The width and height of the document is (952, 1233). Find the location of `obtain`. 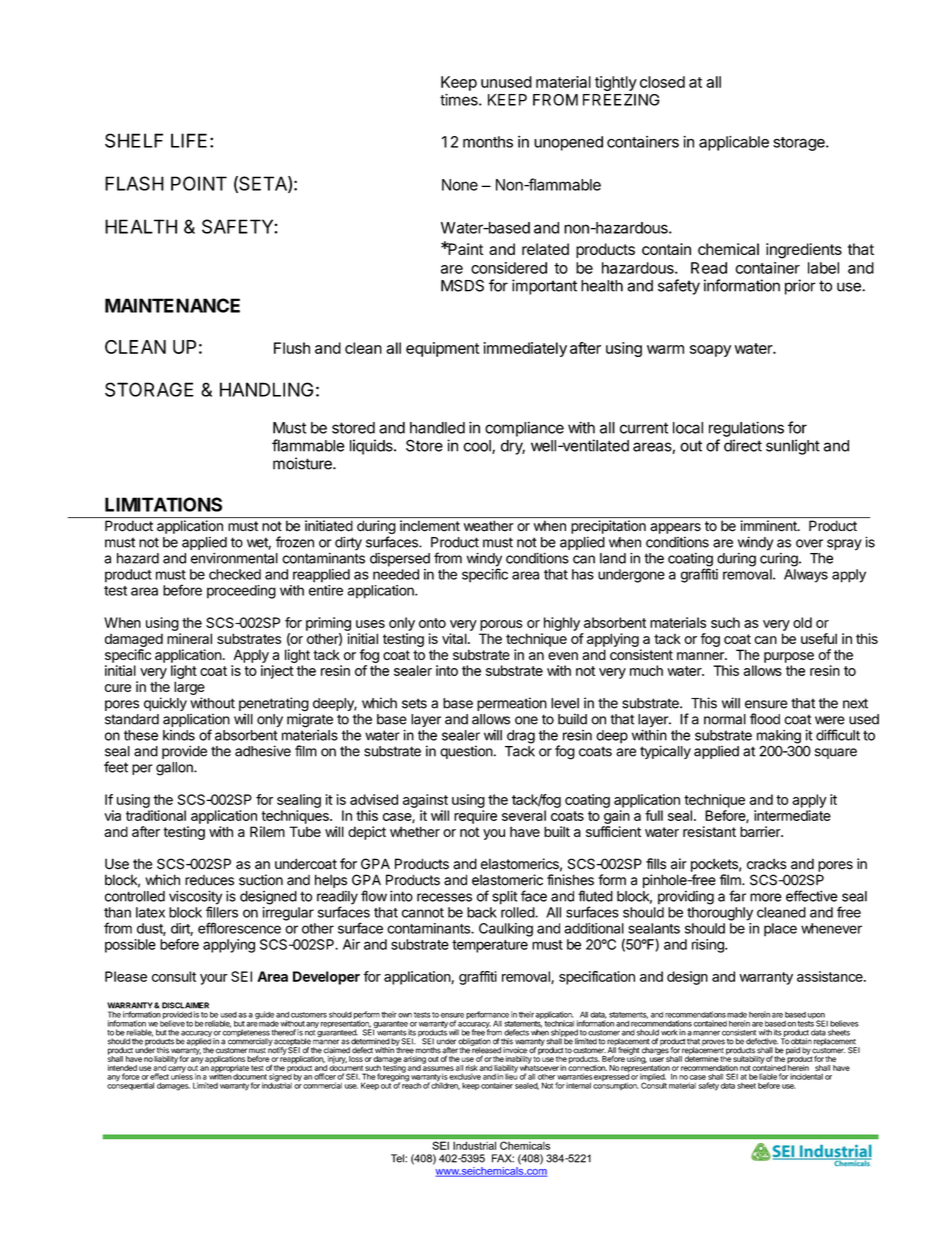

obtain is located at coordinates (801, 1041).
